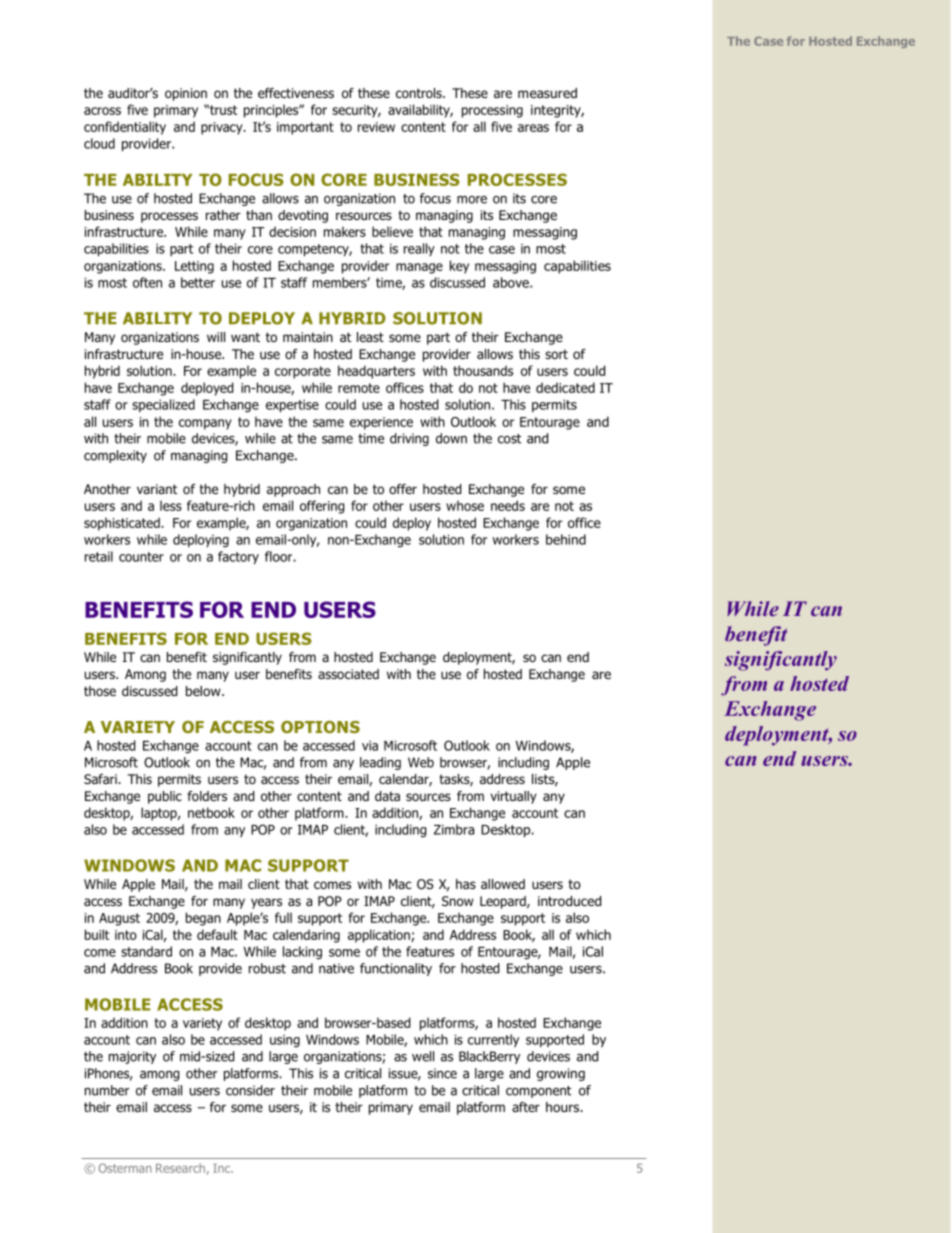  Describe the element at coordinates (533, 128) in the screenshot. I see `areas` at that location.
